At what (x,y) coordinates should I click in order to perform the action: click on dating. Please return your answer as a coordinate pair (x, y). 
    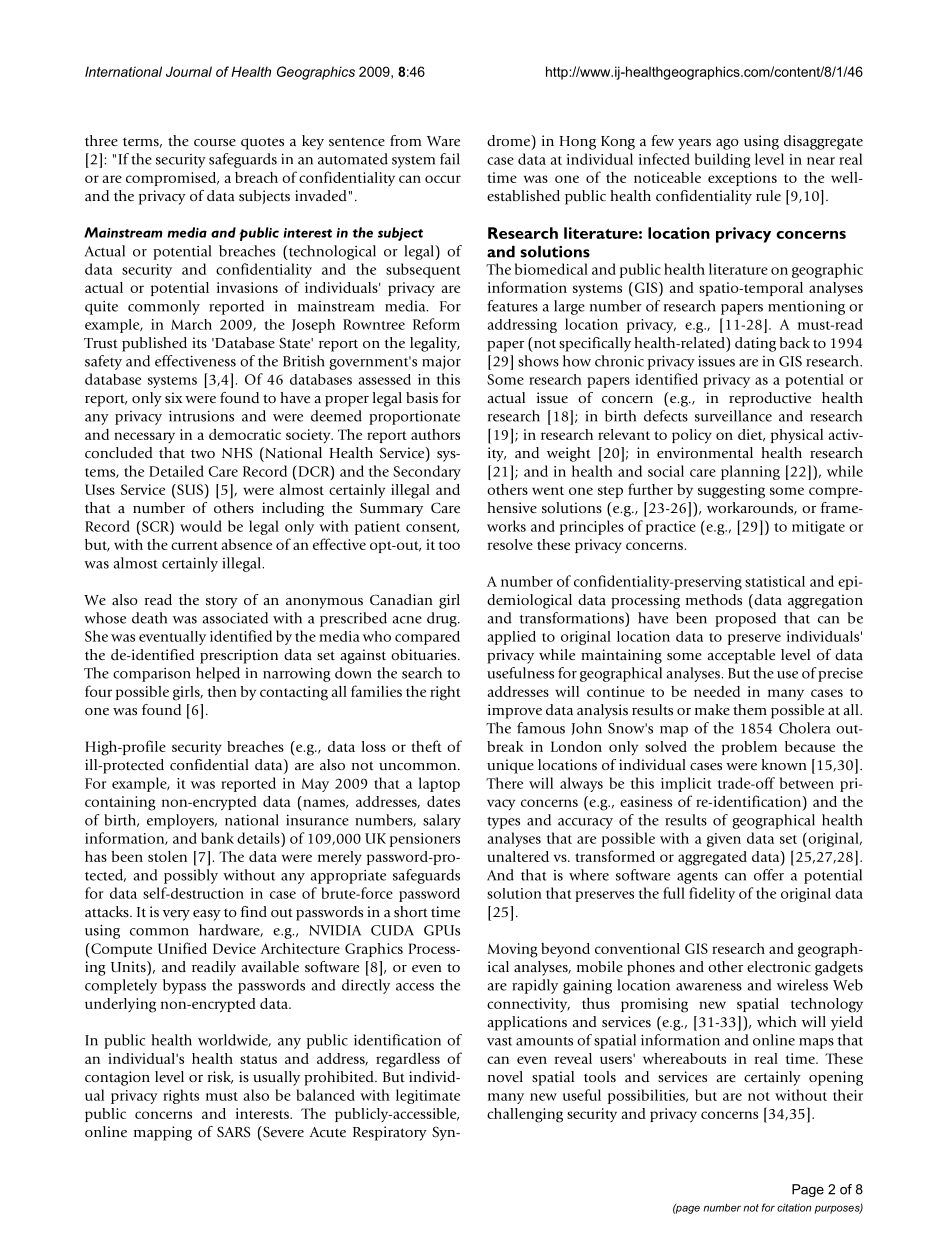
    Looking at the image, I should click on (755, 344).
